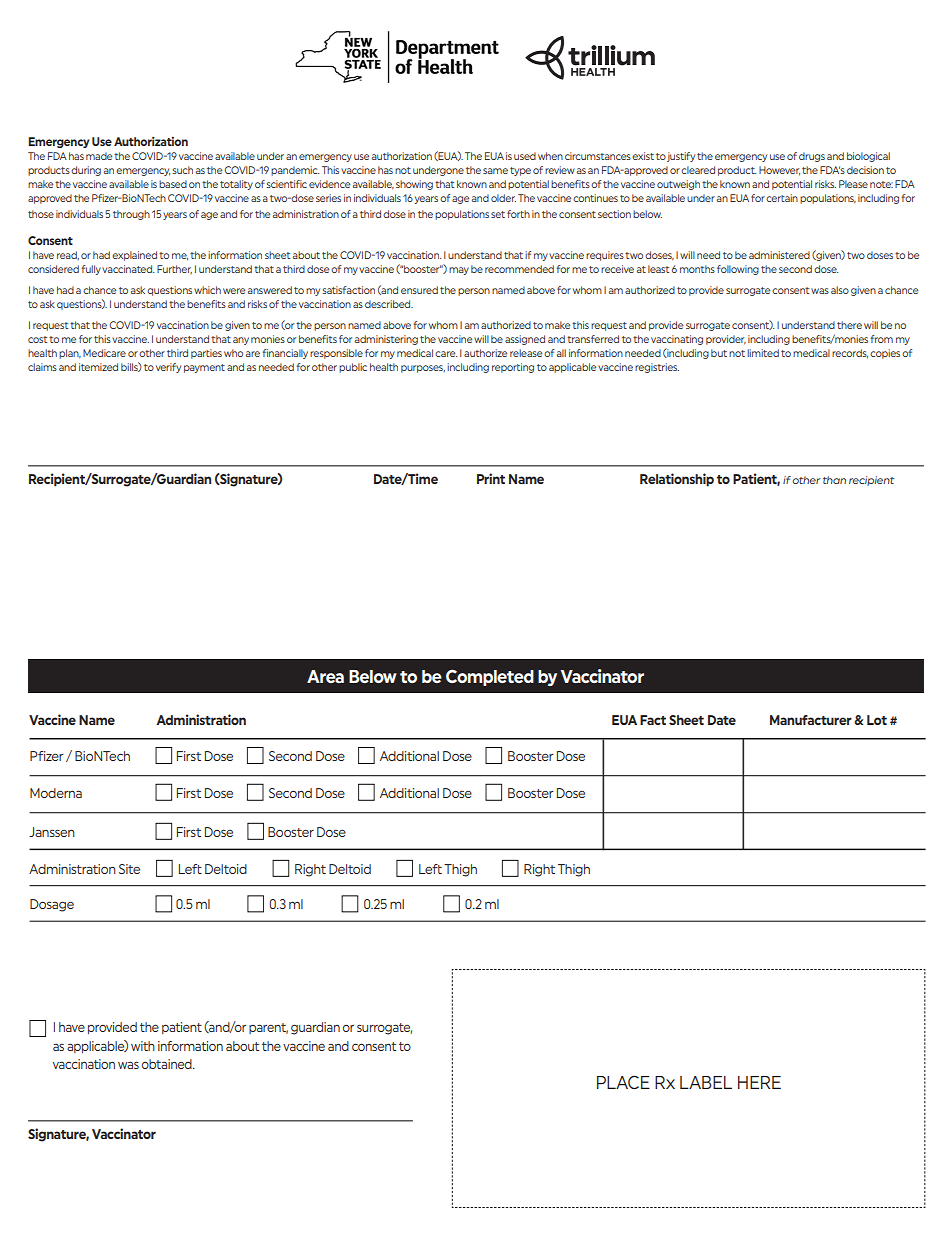 This document has width=952, height=1233. I want to click on However, so click(779, 171).
